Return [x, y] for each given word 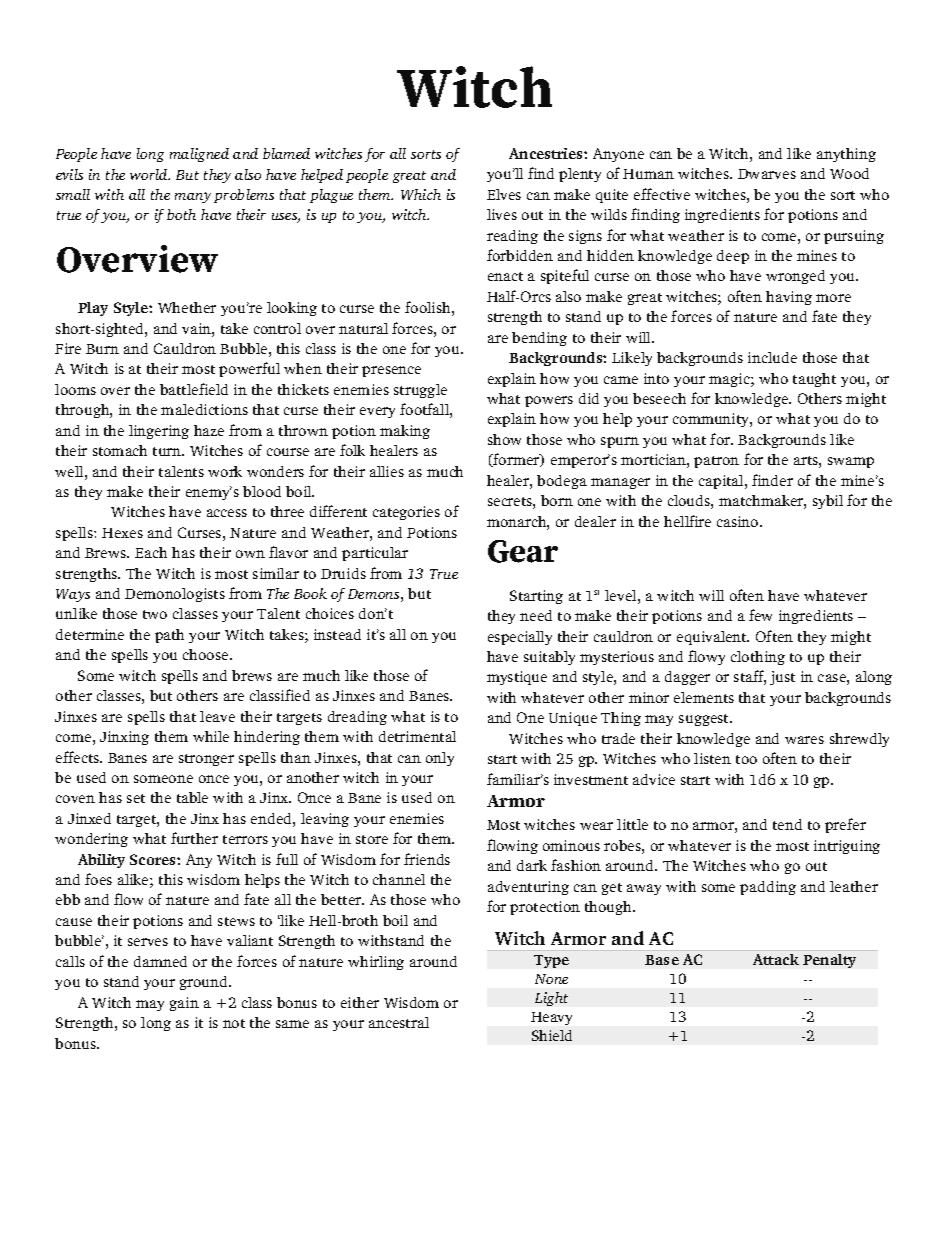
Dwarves [767, 174]
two [155, 614]
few [760, 615]
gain [184, 1004]
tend [787, 824]
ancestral [399, 1022]
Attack [776, 959]
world [150, 174]
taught [814, 380]
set [136, 798]
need [536, 615]
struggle [420, 391]
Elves [504, 194]
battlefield [194, 389]
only [440, 759]
